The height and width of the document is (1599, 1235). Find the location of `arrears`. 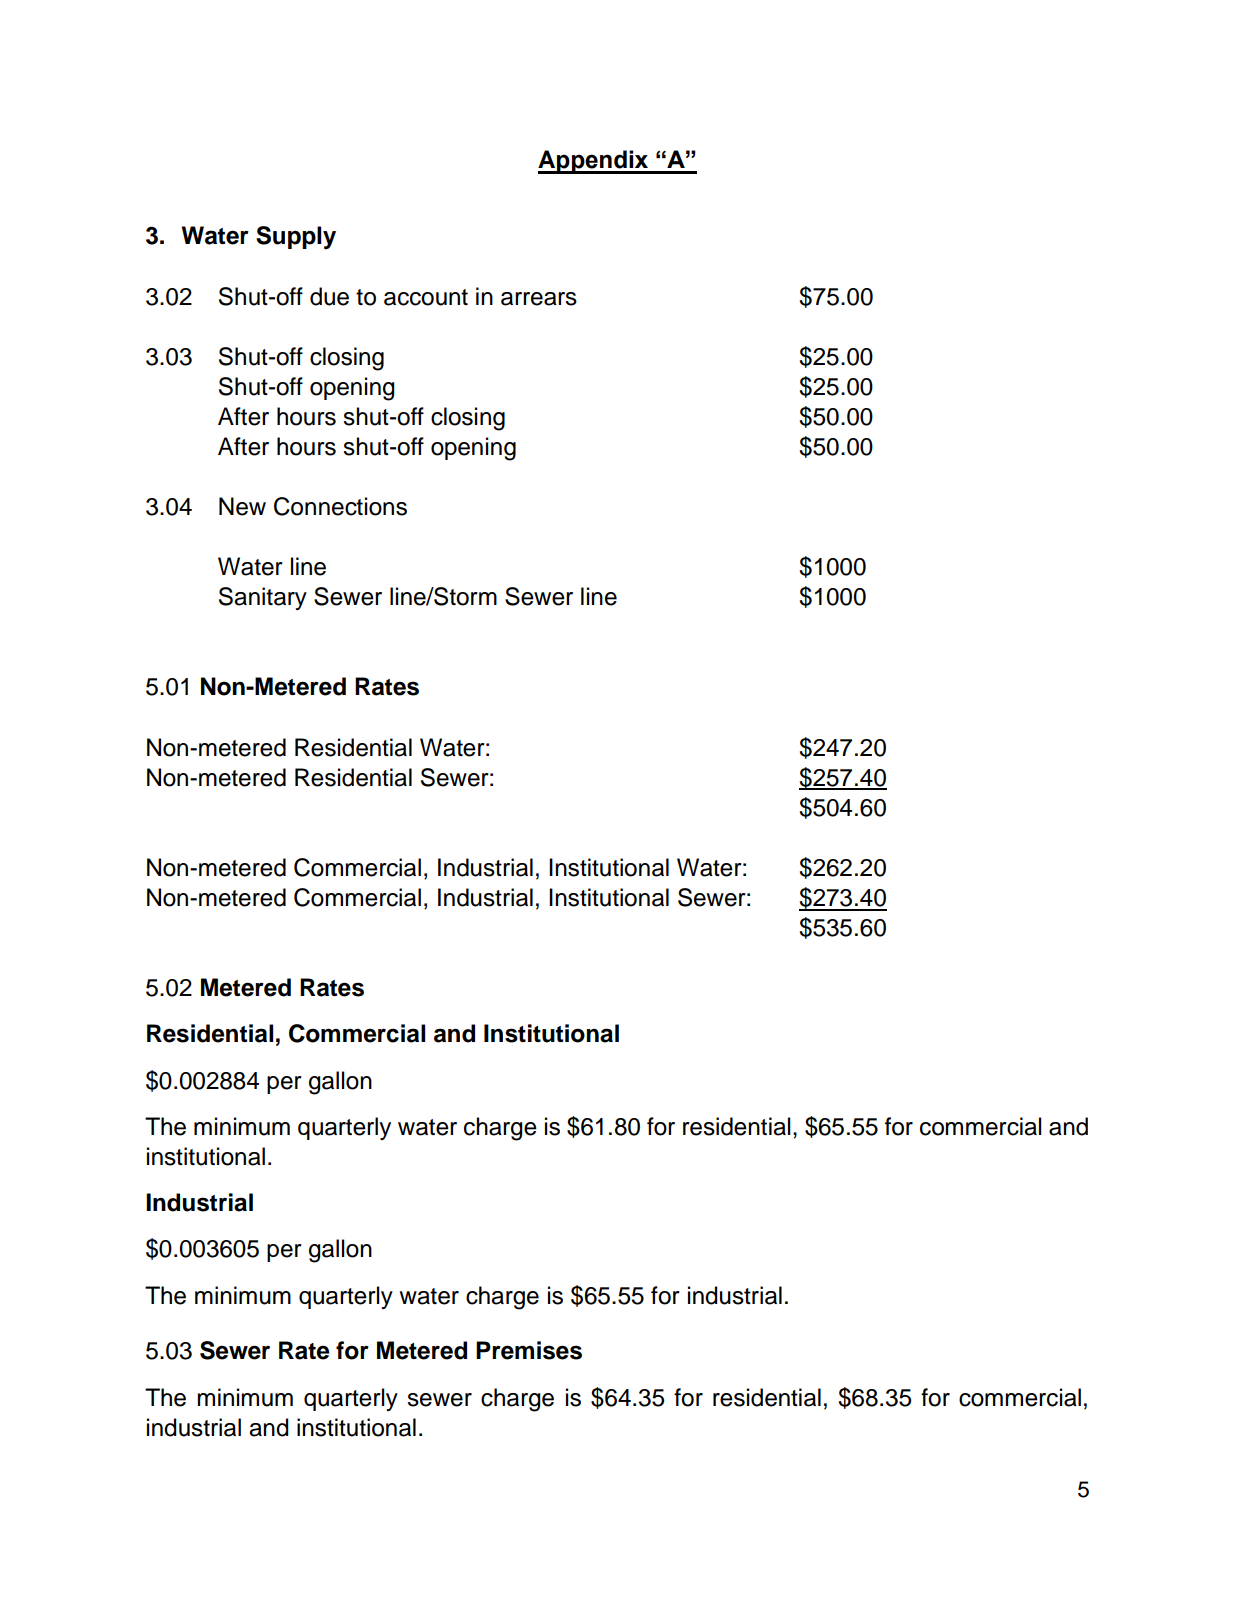

arrears is located at coordinates (539, 299).
